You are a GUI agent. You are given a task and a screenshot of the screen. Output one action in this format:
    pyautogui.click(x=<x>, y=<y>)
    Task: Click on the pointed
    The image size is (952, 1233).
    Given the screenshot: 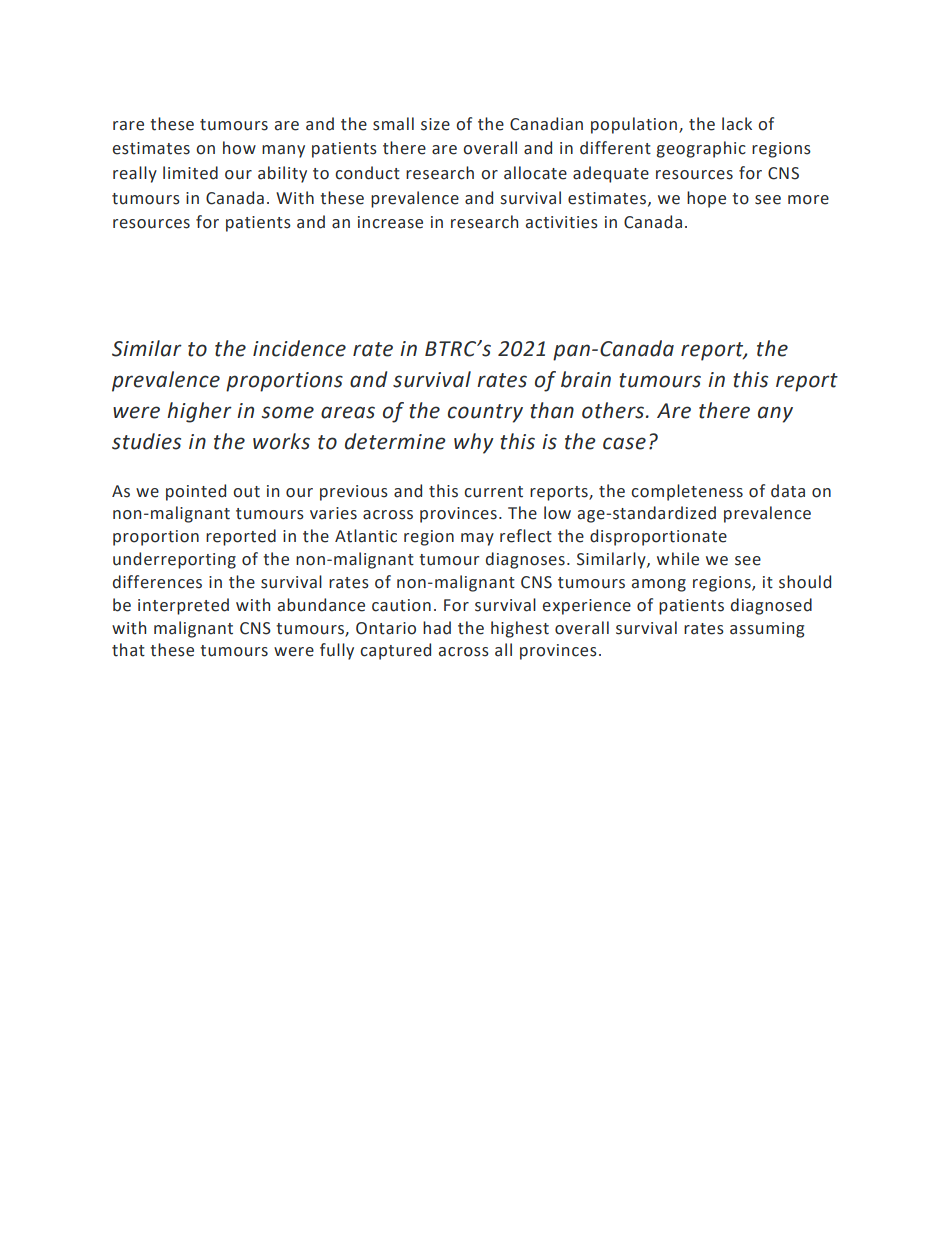 What is the action you would take?
    pyautogui.click(x=196, y=492)
